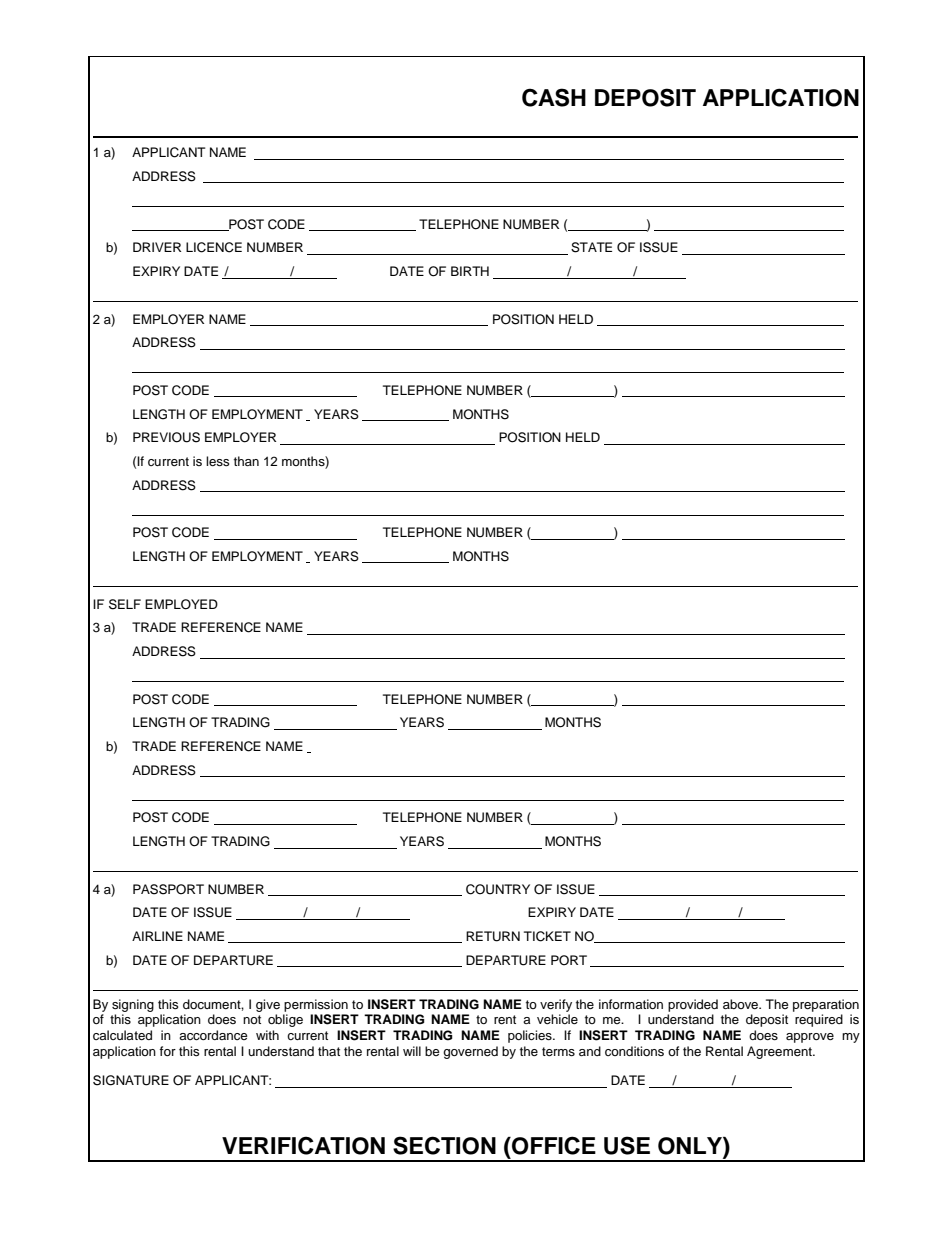 The width and height of the screenshot is (952, 1233). Describe the element at coordinates (246, 461) in the screenshot. I see `than` at that location.
